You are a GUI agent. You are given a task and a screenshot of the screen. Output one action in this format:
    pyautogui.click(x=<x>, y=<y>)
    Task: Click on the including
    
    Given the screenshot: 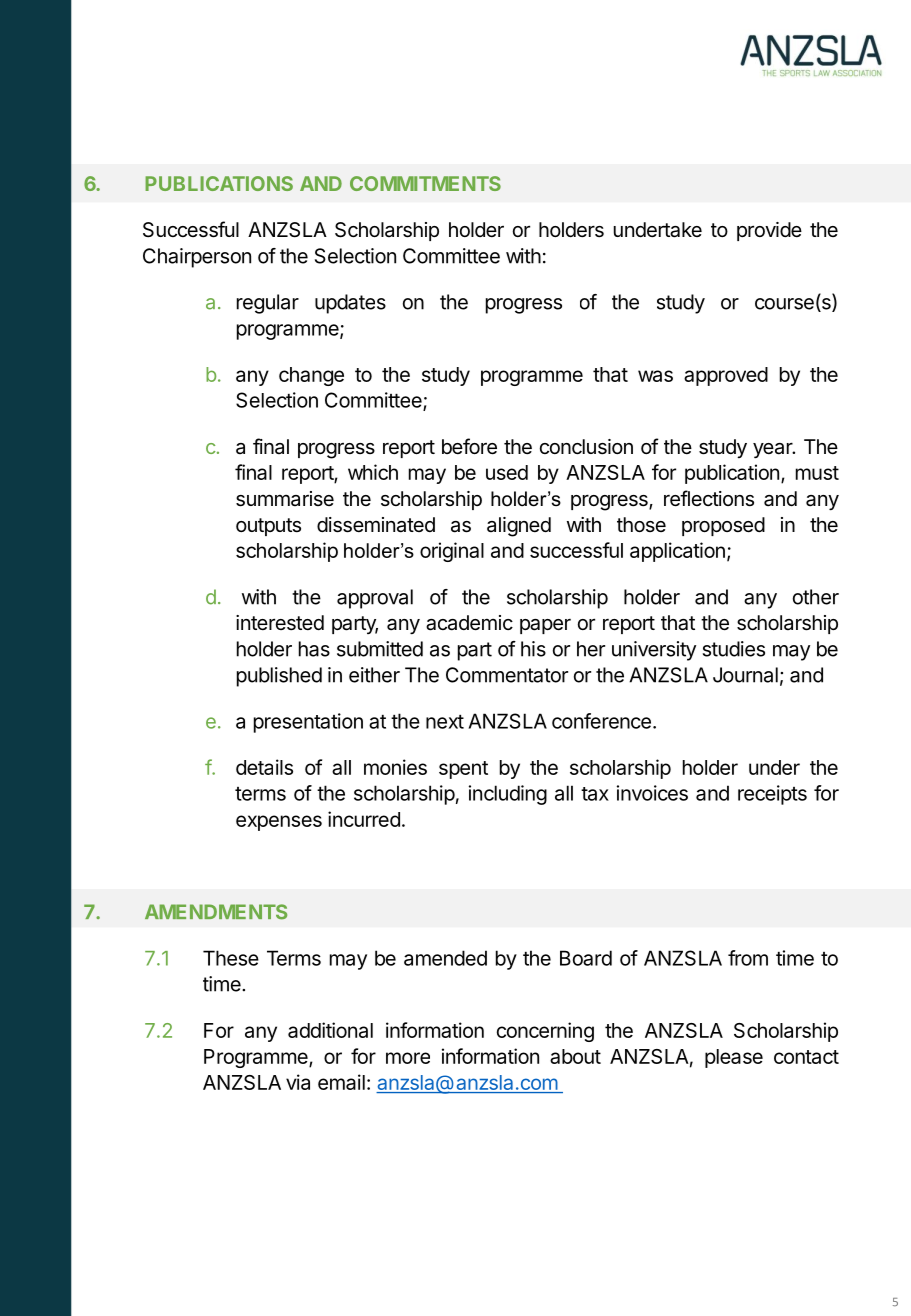 What is the action you would take?
    pyautogui.click(x=508, y=795)
